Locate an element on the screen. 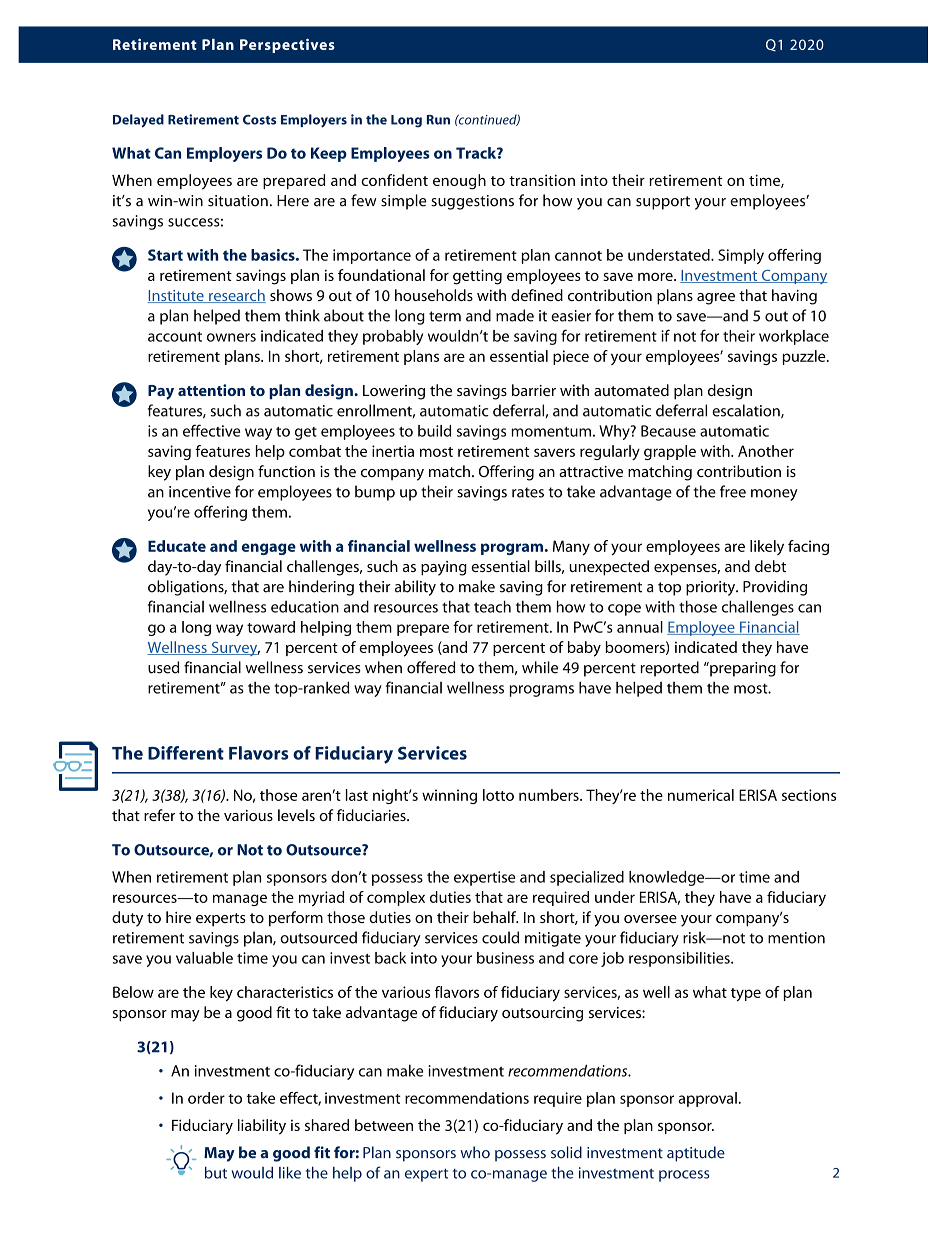 The width and height of the screenshot is (952, 1233). Run is located at coordinates (438, 120).
